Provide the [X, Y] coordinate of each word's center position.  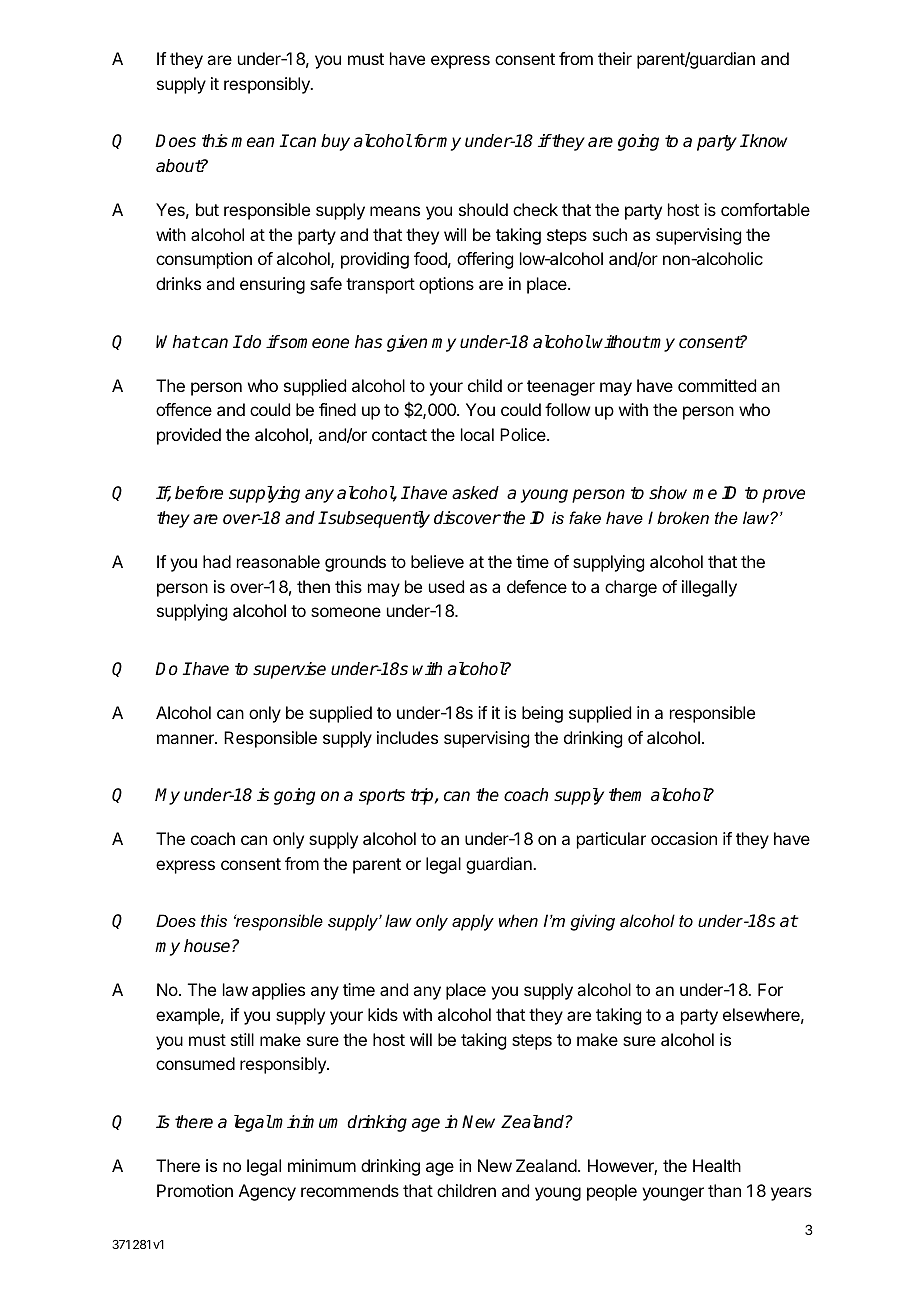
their [615, 58]
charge [631, 588]
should [483, 209]
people [612, 1192]
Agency [267, 1192]
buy [335, 142]
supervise [289, 670]
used [446, 586]
